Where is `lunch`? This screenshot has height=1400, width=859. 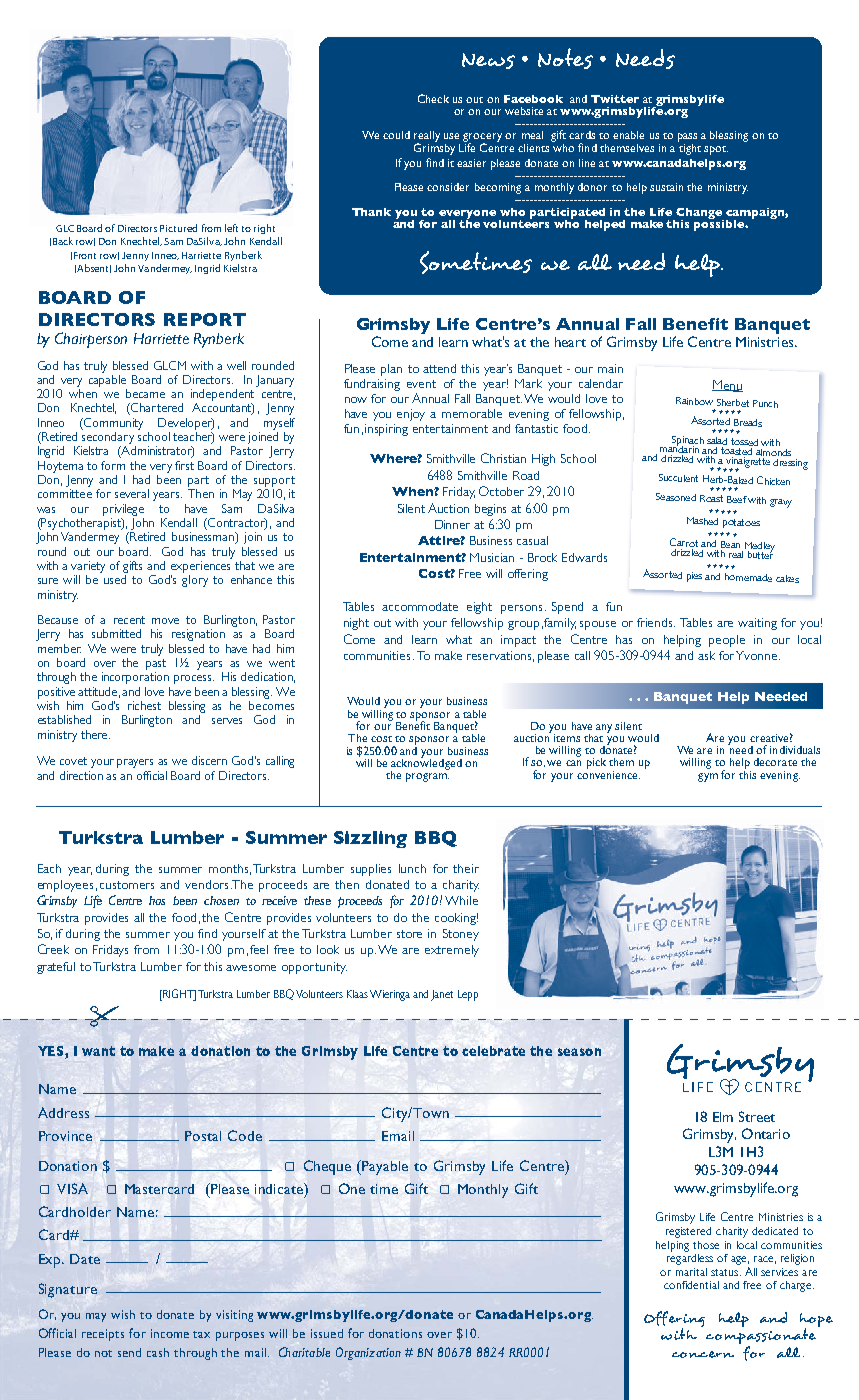
lunch is located at coordinates (412, 868).
